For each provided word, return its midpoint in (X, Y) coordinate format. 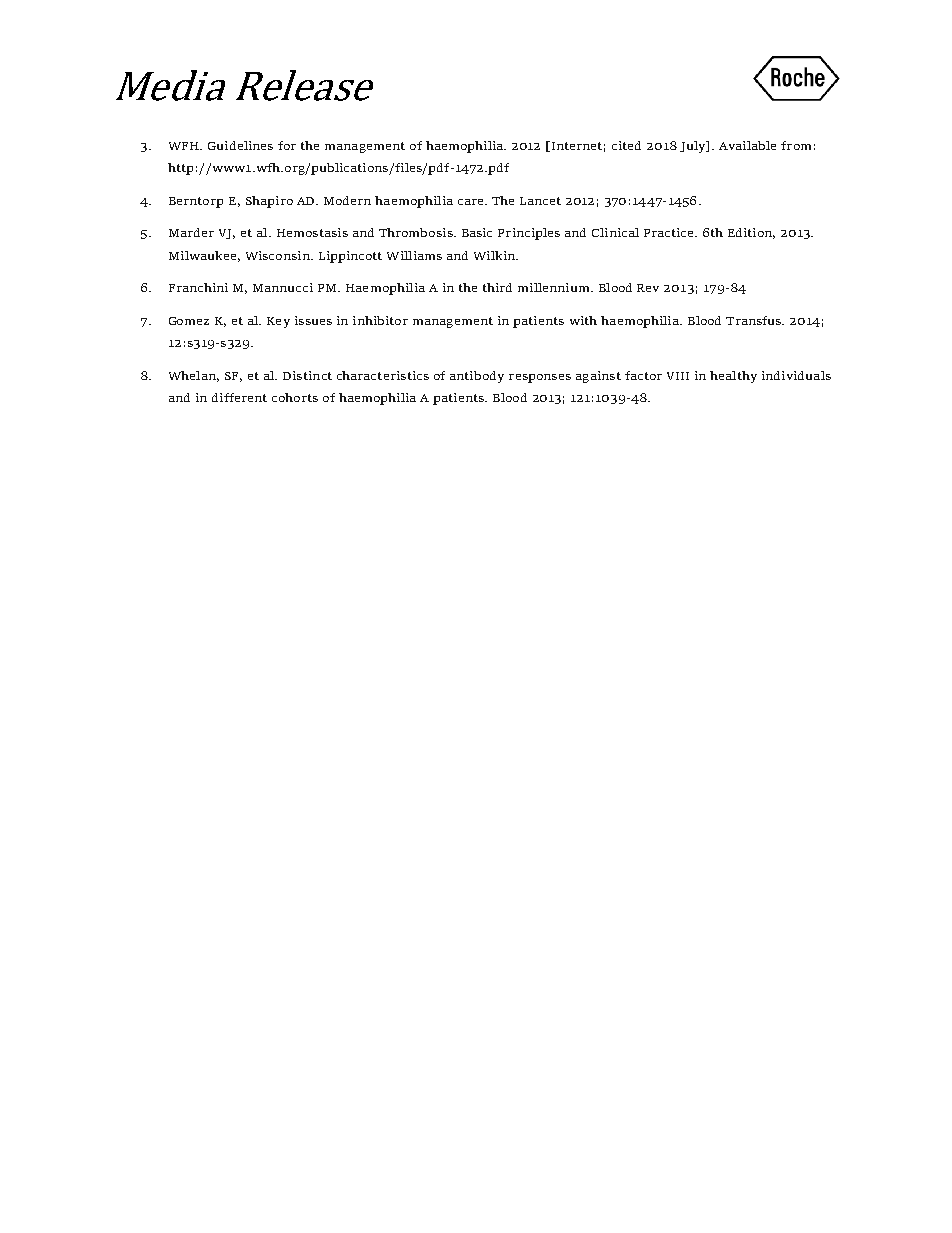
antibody (477, 377)
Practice (670, 232)
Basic (477, 232)
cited (626, 145)
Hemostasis (312, 232)
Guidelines (240, 145)
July (694, 147)
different (239, 397)
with (583, 320)
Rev (648, 288)
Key (278, 322)
